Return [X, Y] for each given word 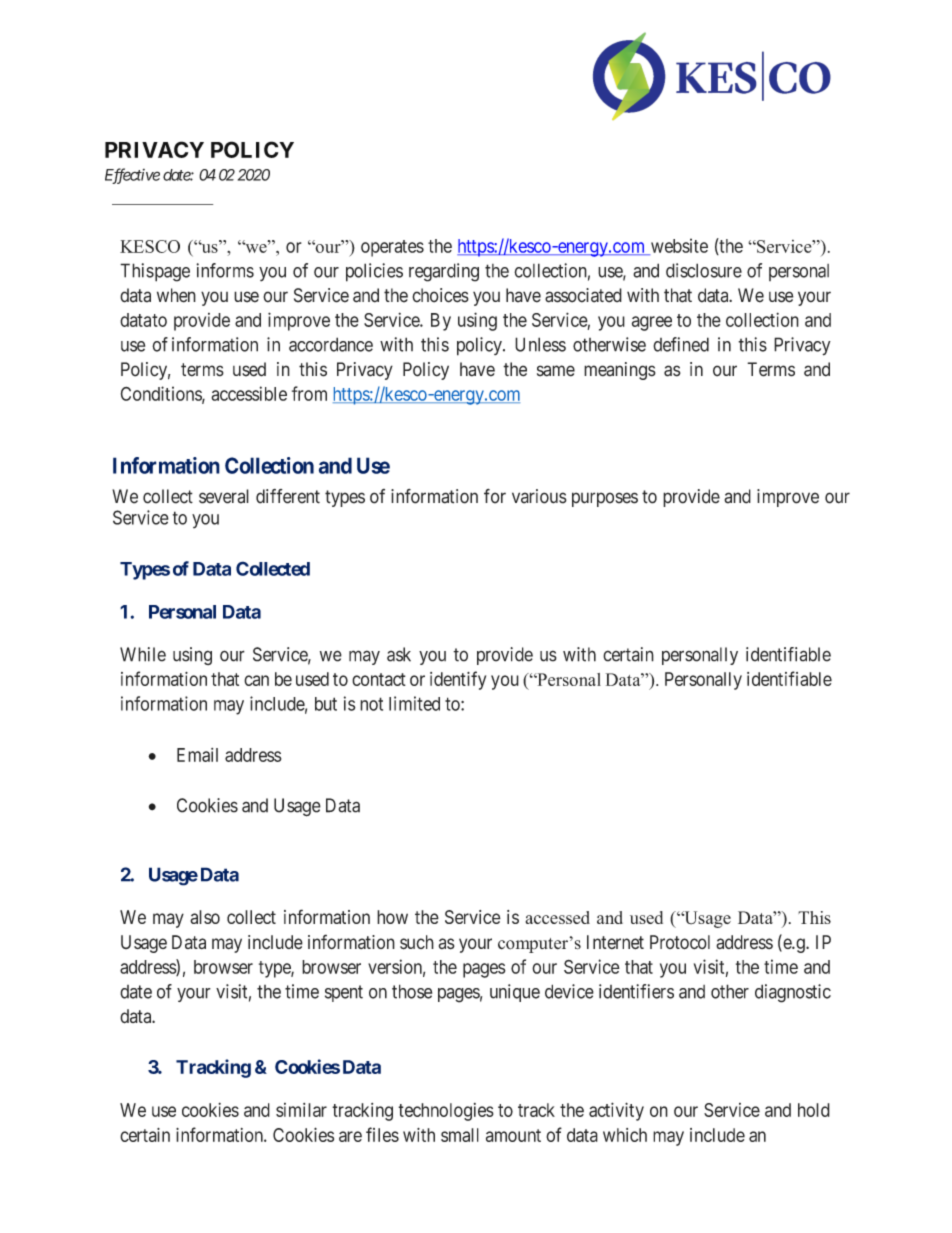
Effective [132, 176]
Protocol [680, 942]
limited [414, 703]
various [539, 496]
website [678, 246]
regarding [444, 272]
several [224, 496]
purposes [605, 499]
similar [301, 1110]
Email [197, 755]
